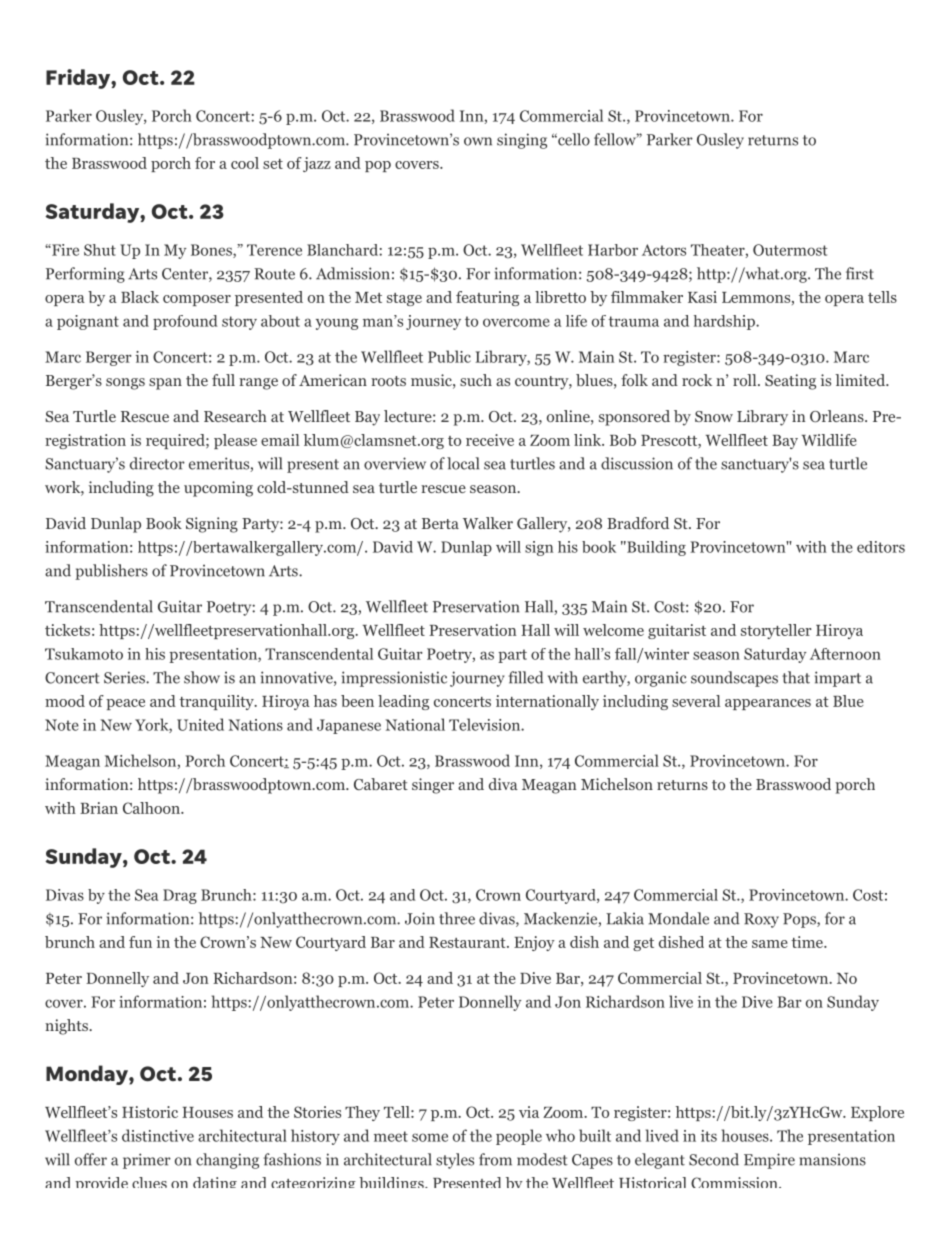  I want to click on singer, so click(433, 786).
